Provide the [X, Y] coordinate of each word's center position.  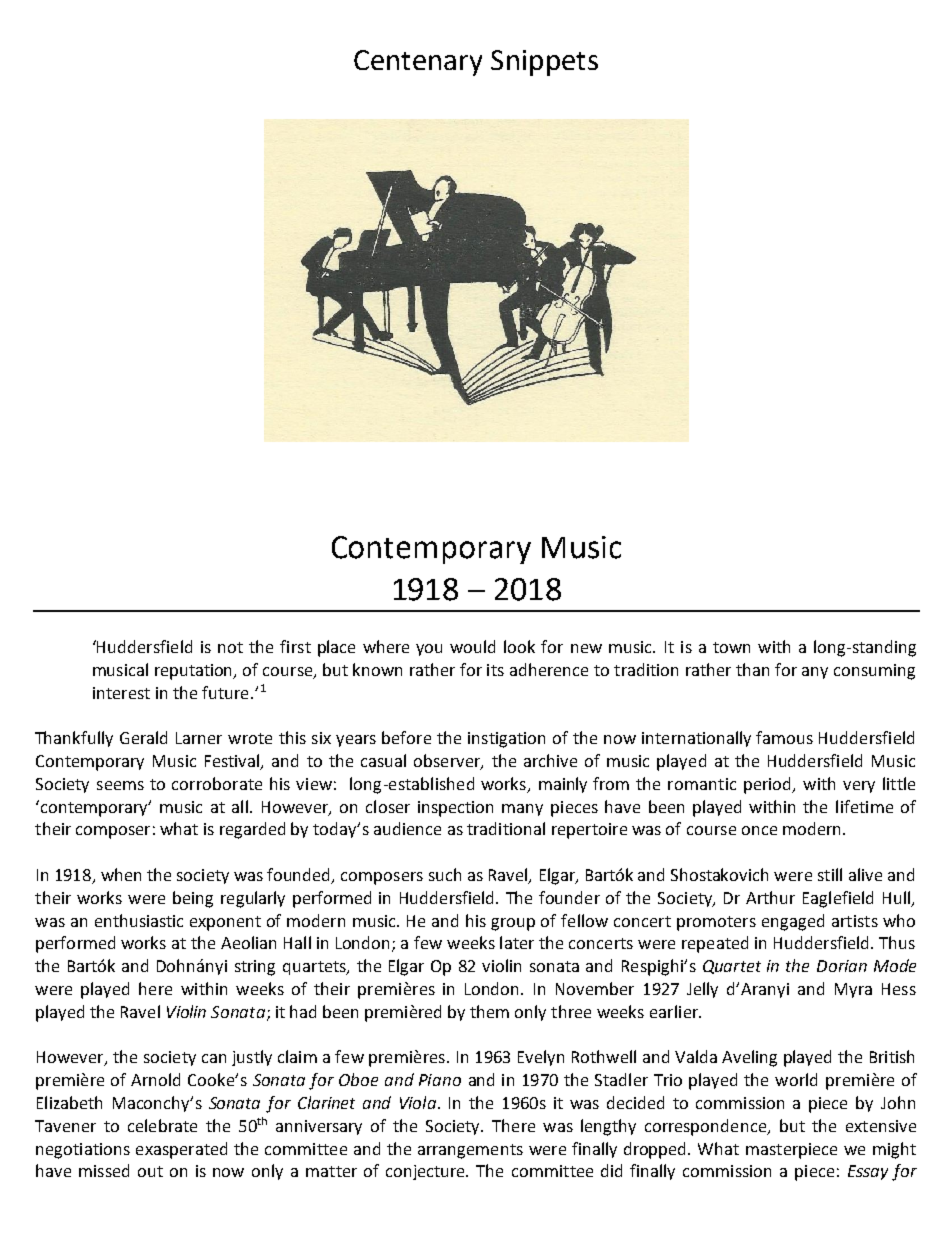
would [472, 646]
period [768, 785]
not [230, 647]
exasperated [181, 1150]
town [731, 647]
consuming [874, 672]
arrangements [470, 1151]
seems [120, 785]
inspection [455, 809]
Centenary [418, 63]
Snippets [544, 63]
